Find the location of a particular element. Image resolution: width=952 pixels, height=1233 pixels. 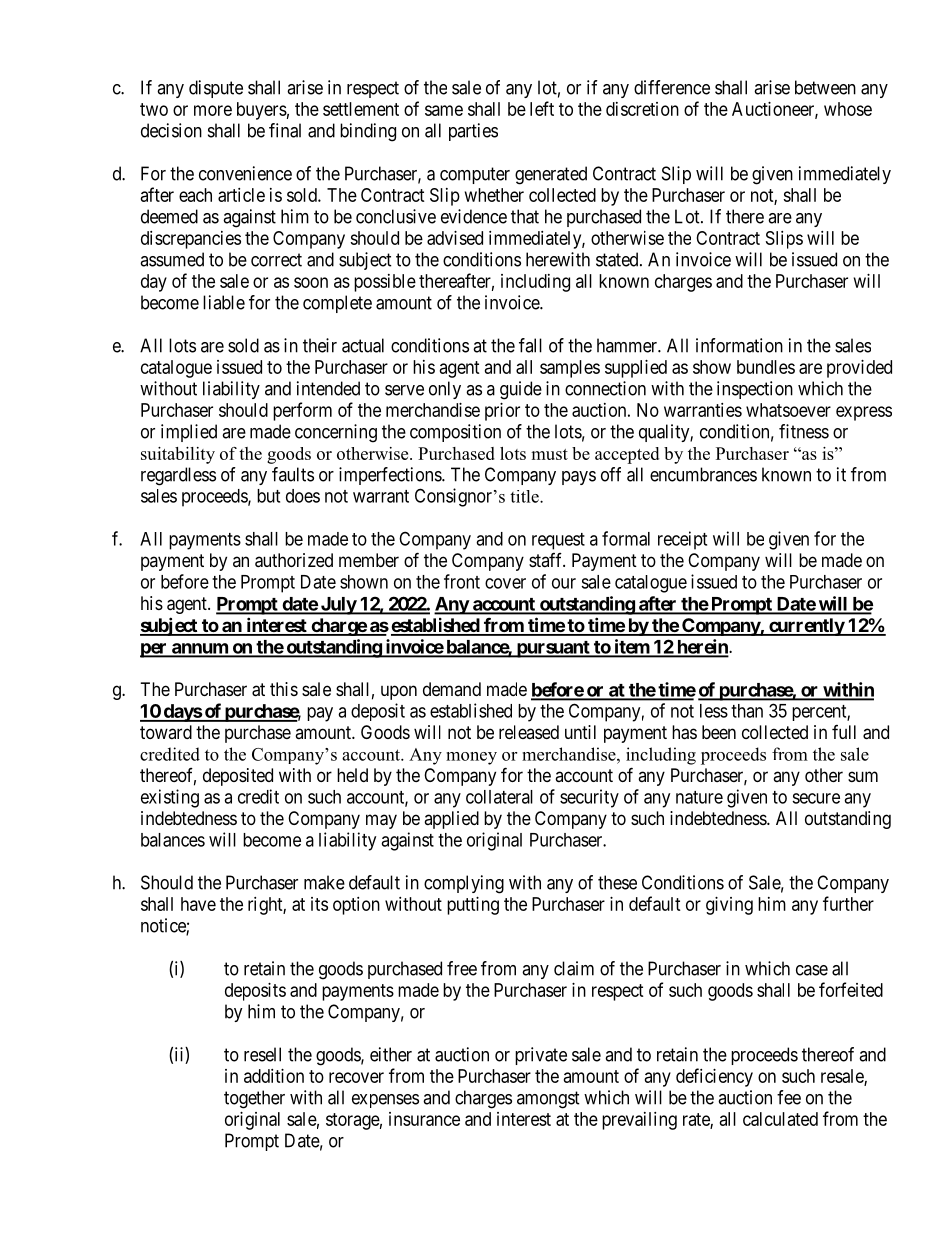

between is located at coordinates (825, 87).
